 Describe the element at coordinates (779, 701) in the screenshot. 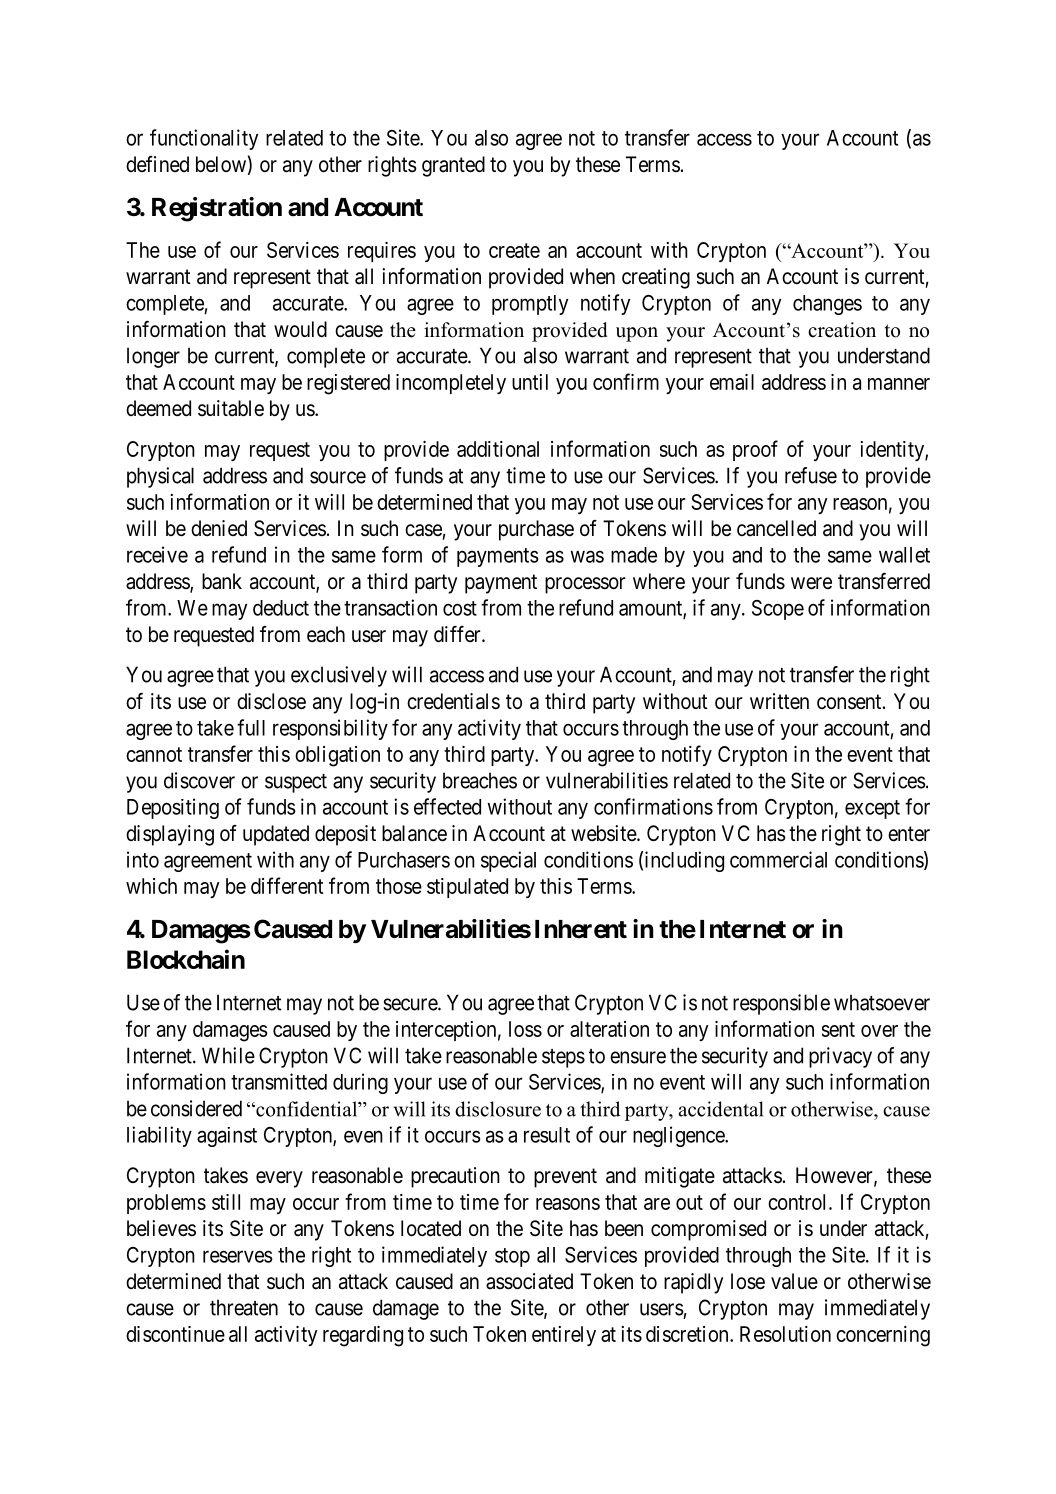

I see `written` at that location.
